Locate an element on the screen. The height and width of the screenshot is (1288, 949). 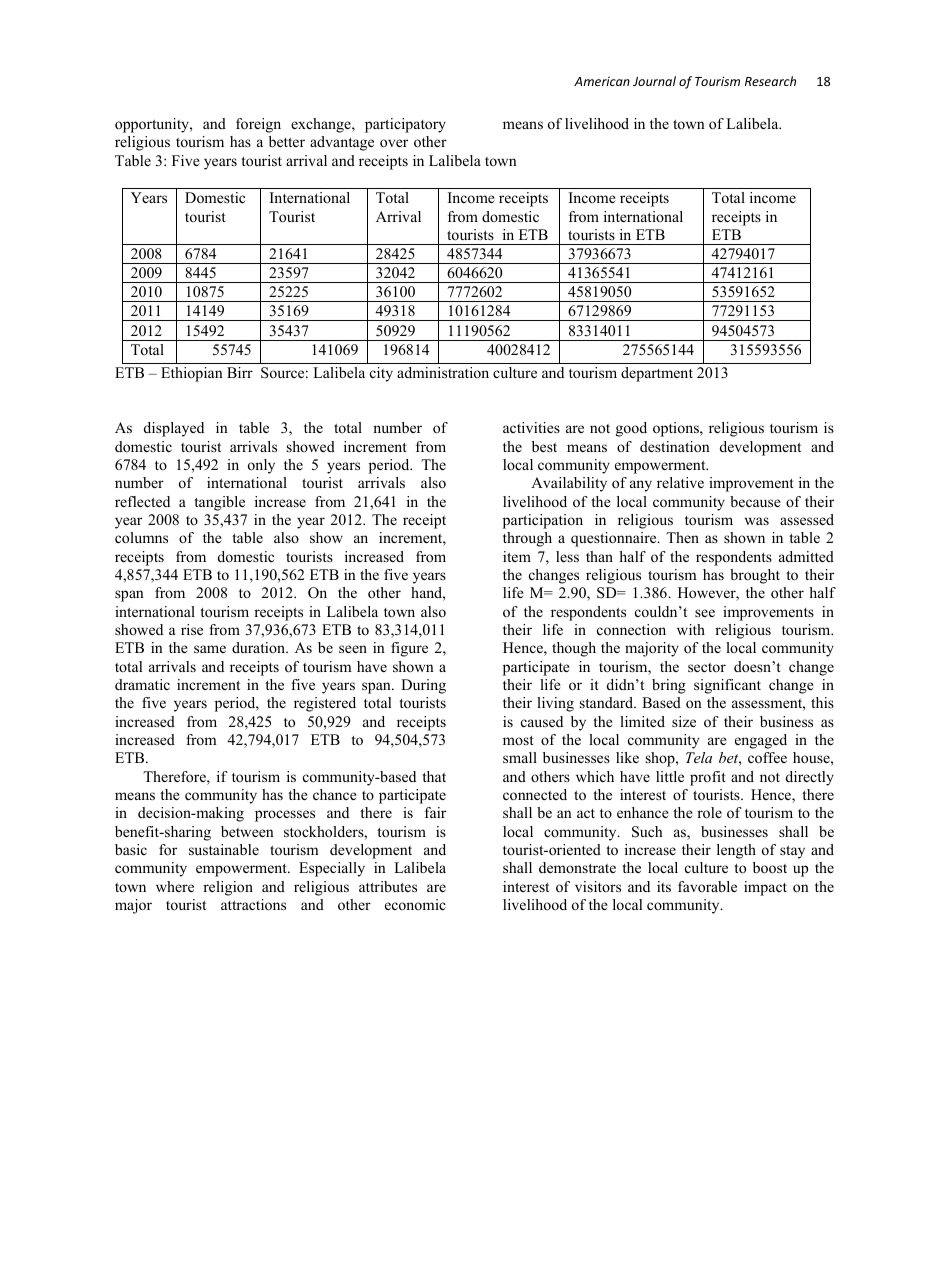
with is located at coordinates (691, 629).
